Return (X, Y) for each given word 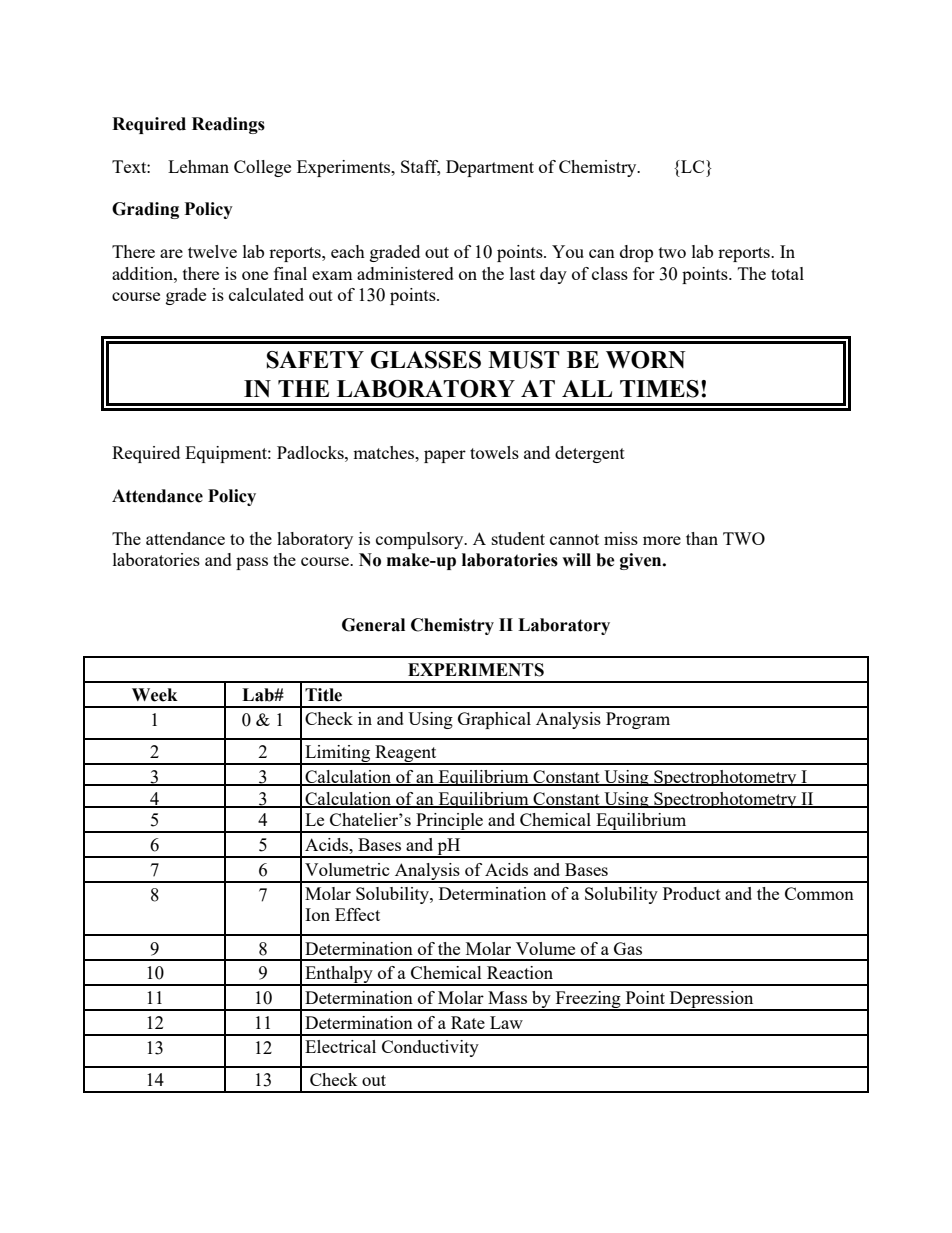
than (702, 538)
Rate (468, 1022)
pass (252, 563)
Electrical (340, 1046)
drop (636, 253)
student (518, 538)
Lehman (198, 166)
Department (490, 168)
